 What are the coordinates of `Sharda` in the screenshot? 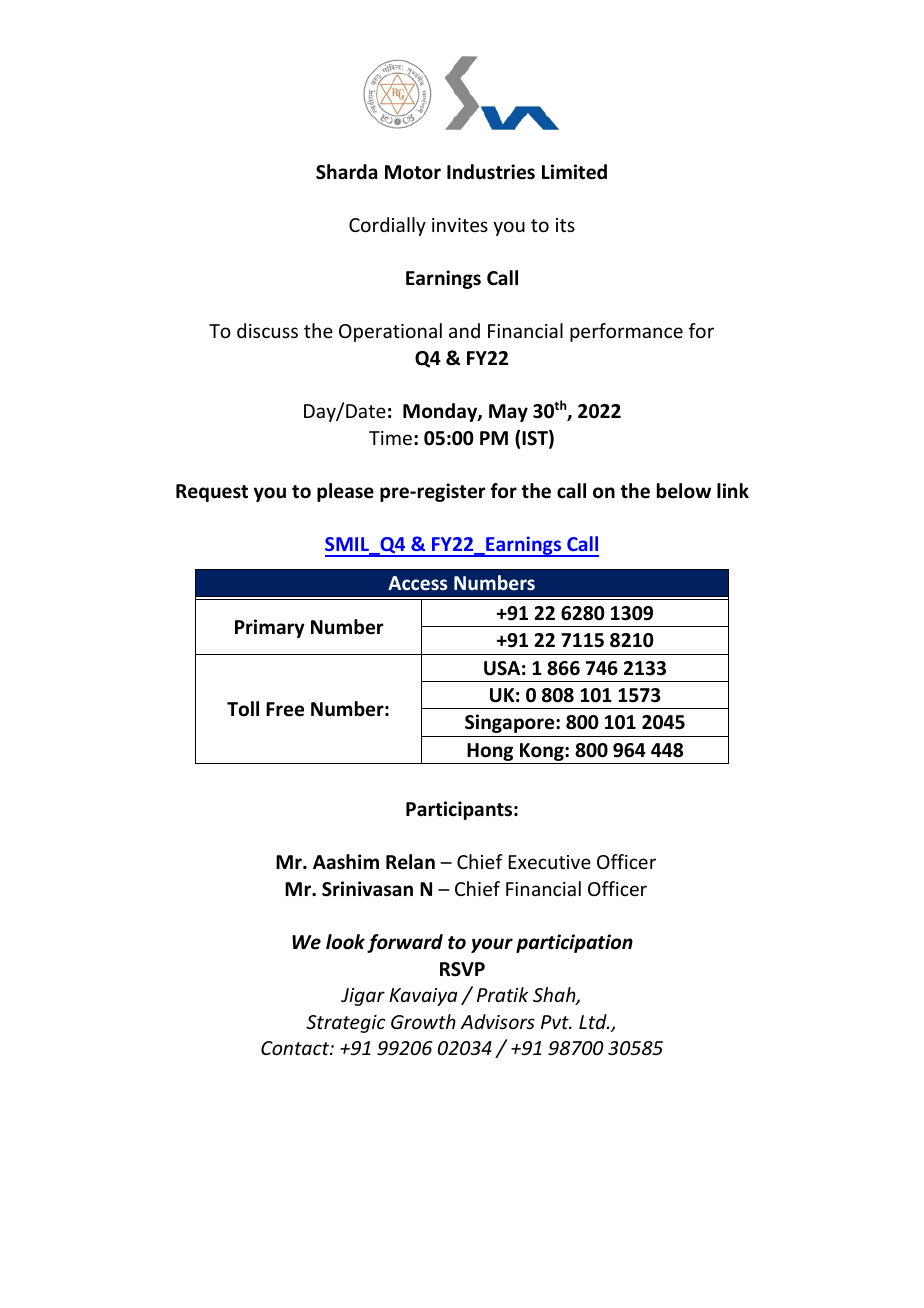 It's located at (346, 172).
